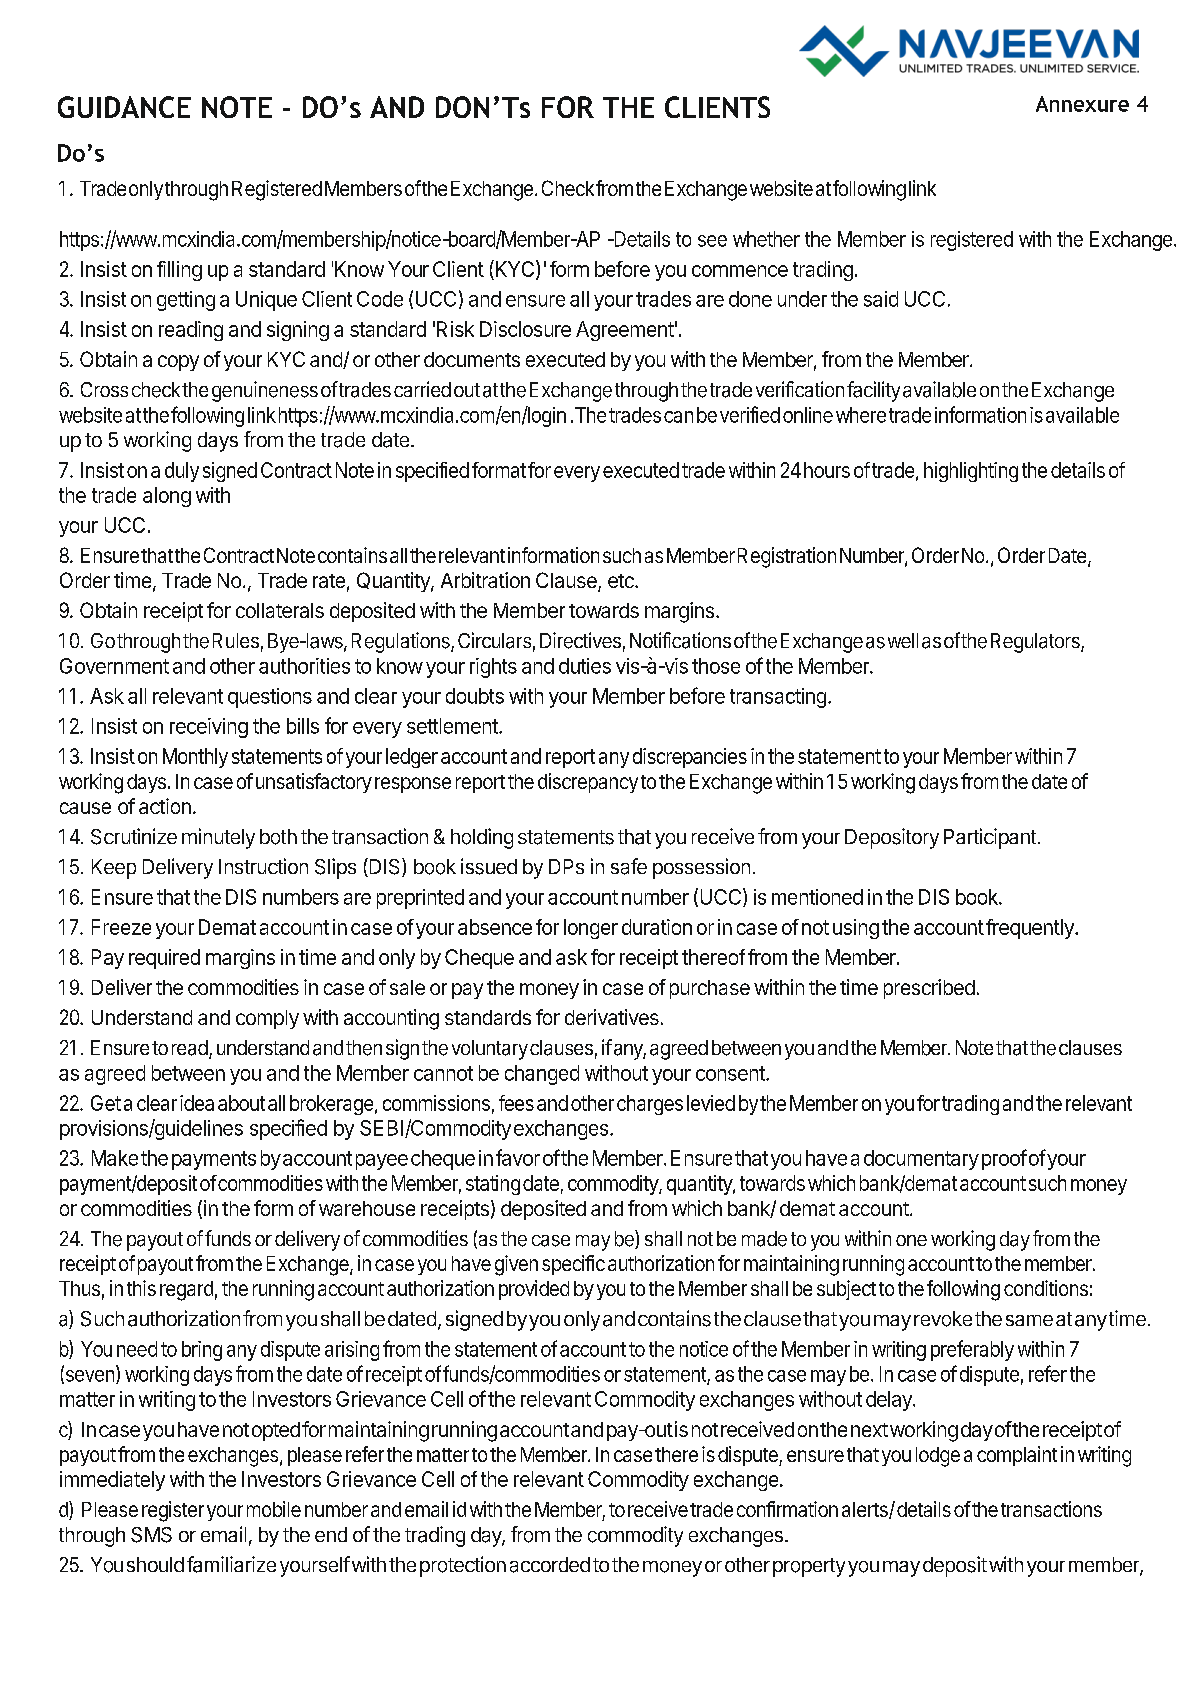  Describe the element at coordinates (971, 472) in the screenshot. I see `highlighting` at that location.
